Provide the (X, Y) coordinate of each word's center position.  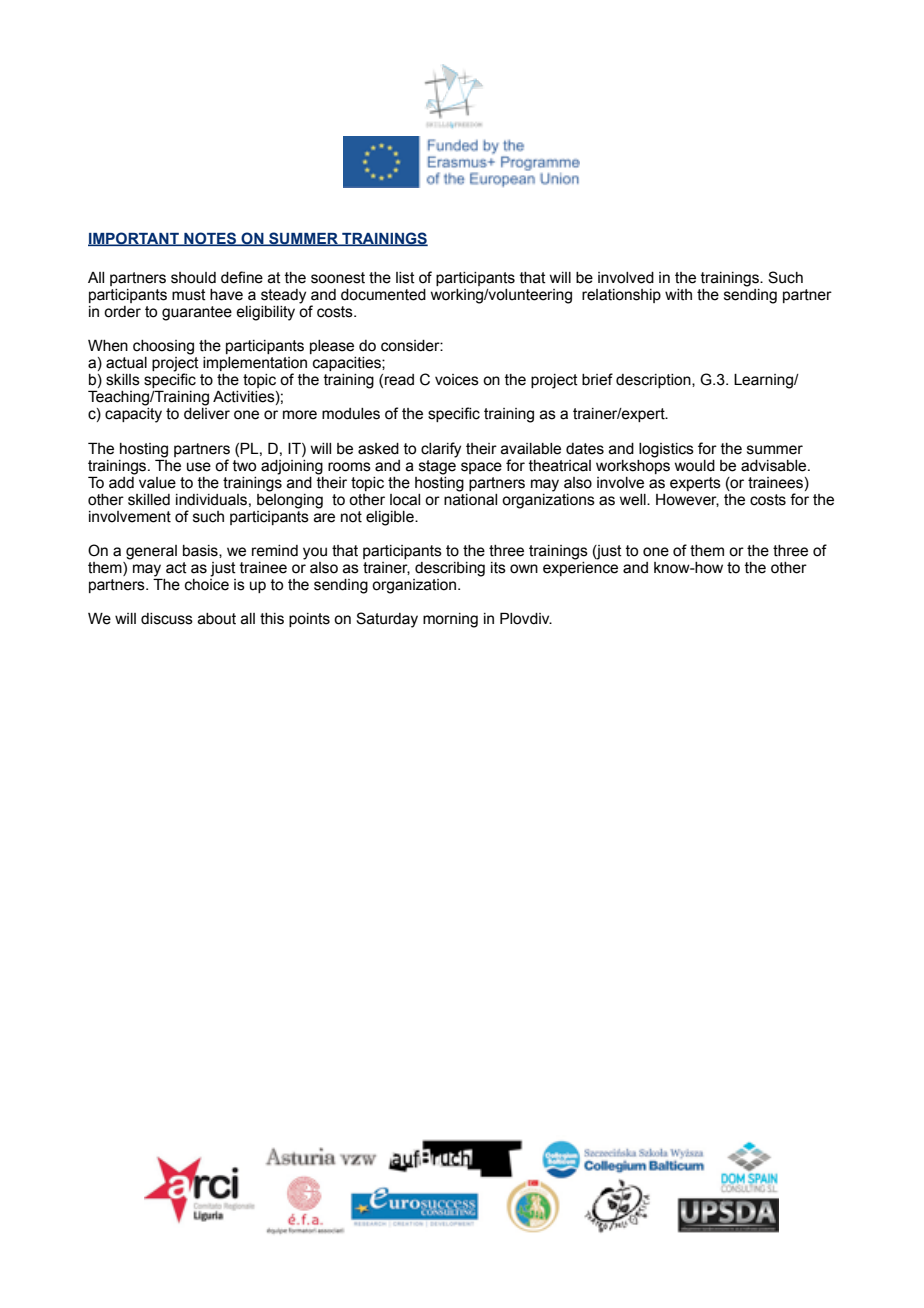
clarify (441, 450)
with (678, 295)
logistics (666, 450)
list (405, 278)
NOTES (210, 239)
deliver (207, 414)
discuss (167, 619)
